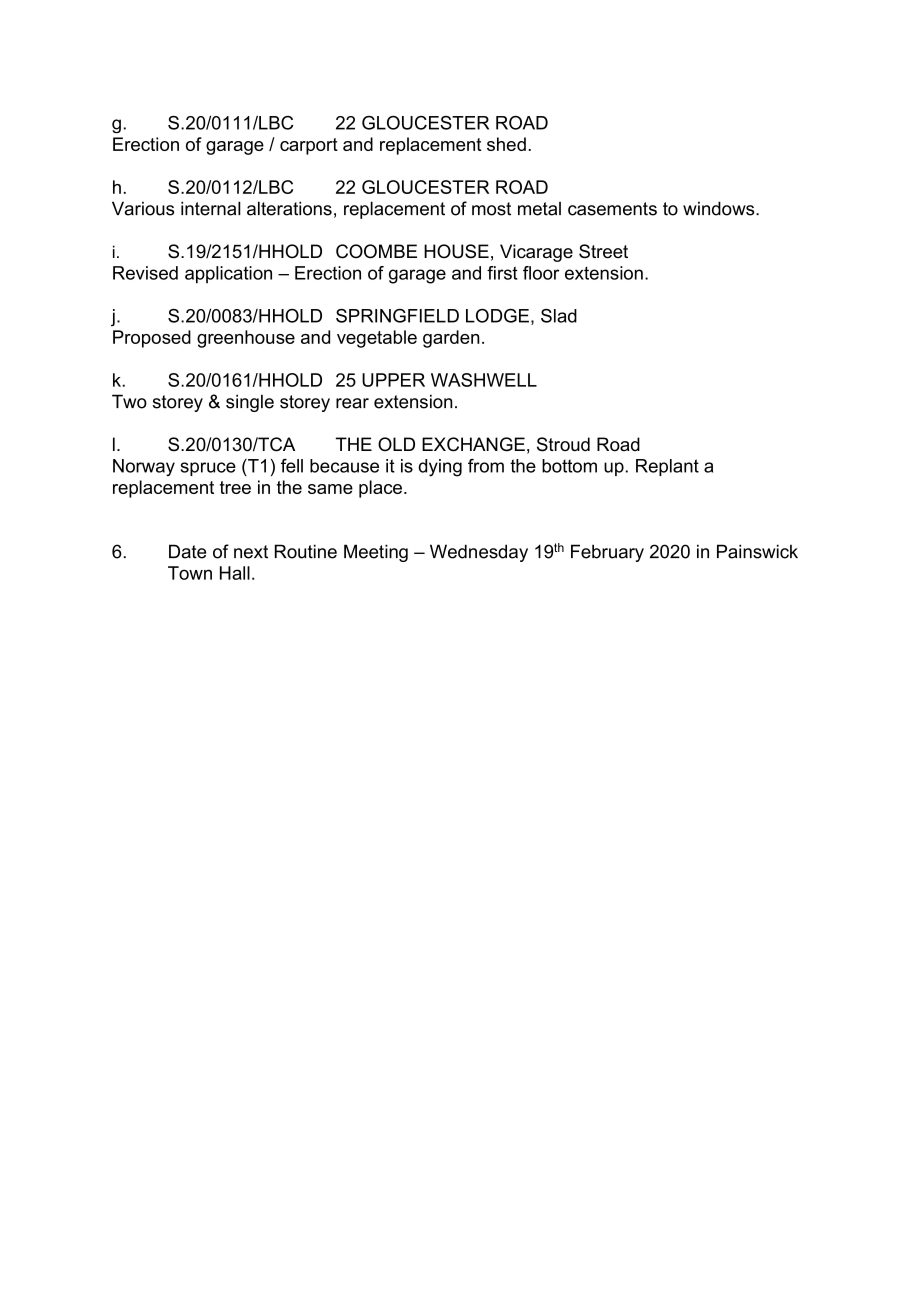 Image resolution: width=924 pixels, height=1308 pixels. I want to click on windows, so click(720, 208).
